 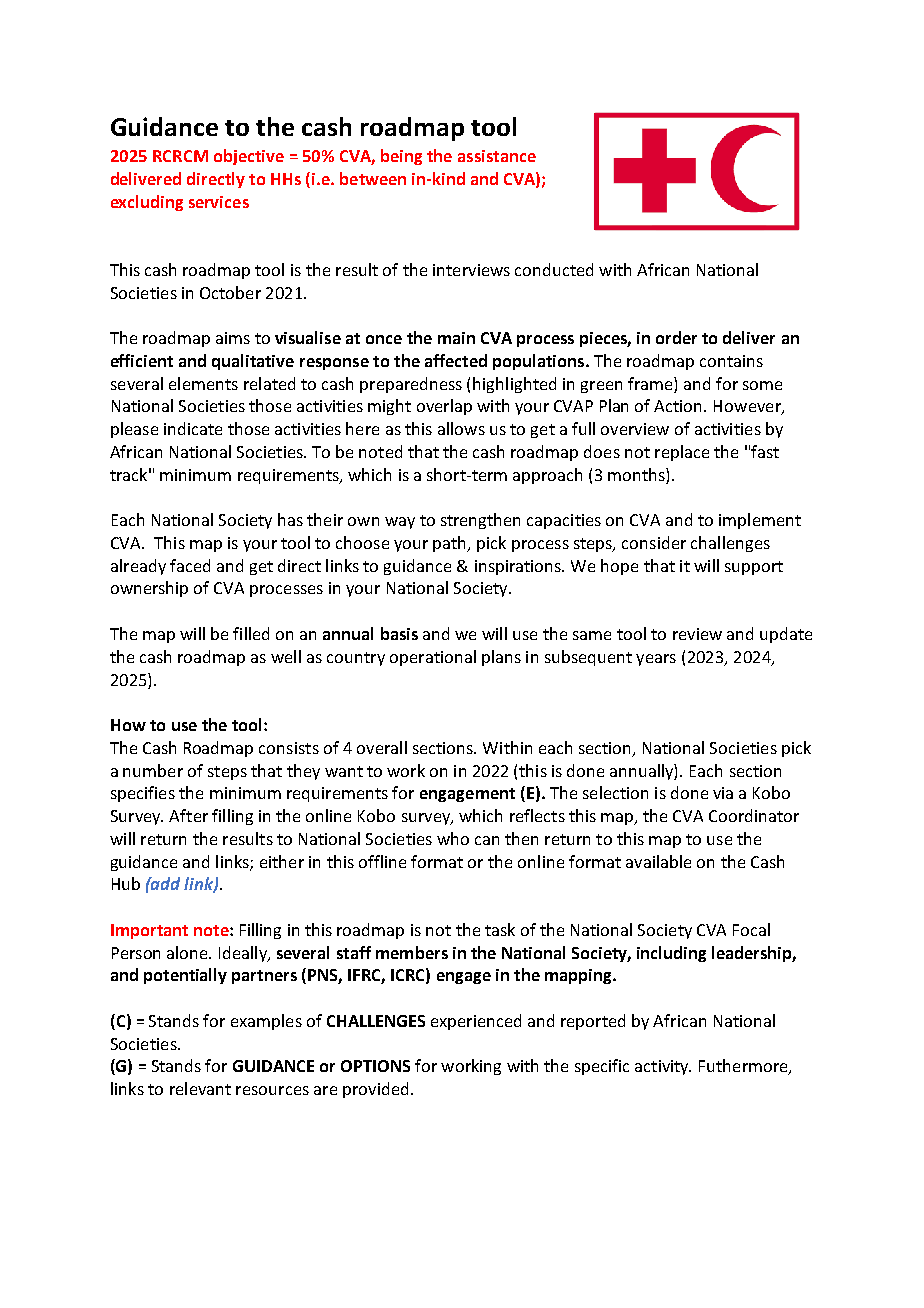 I want to click on relevant, so click(x=200, y=1088).
